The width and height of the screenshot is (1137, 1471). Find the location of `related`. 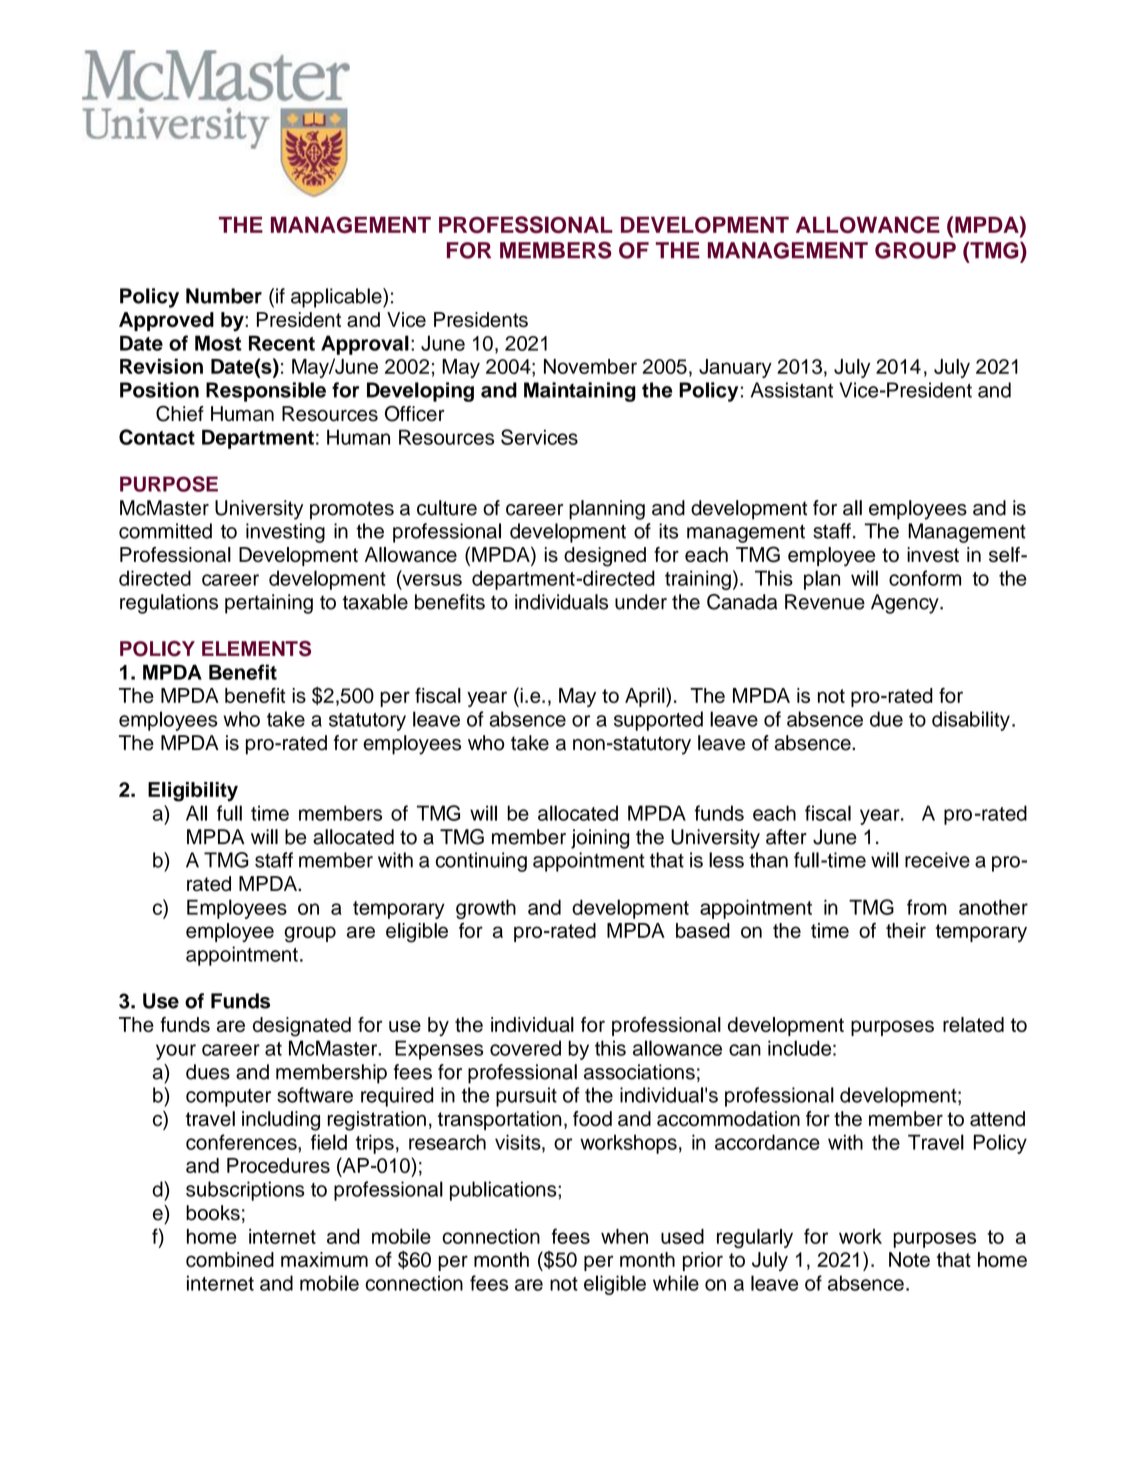

related is located at coordinates (973, 1024).
